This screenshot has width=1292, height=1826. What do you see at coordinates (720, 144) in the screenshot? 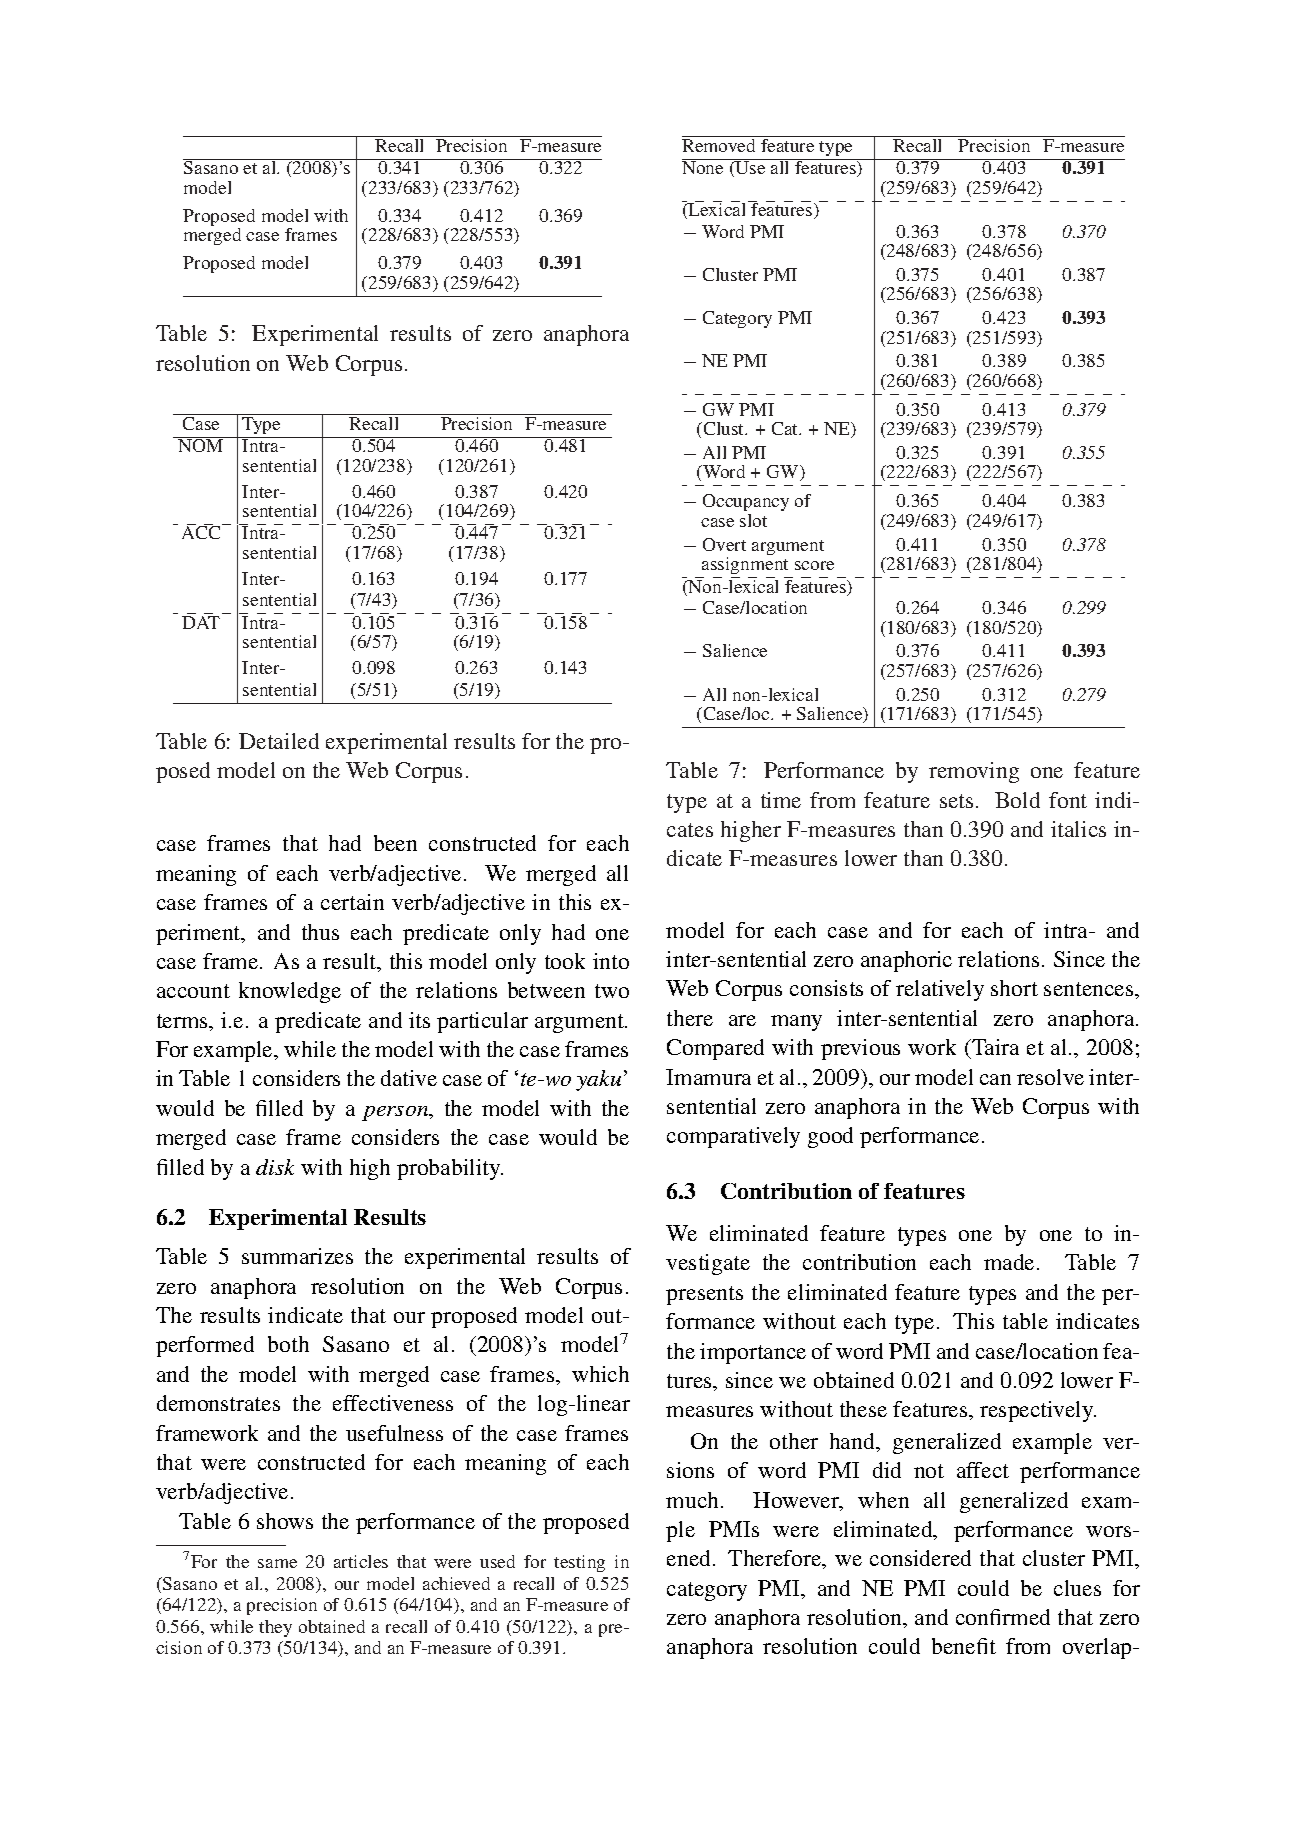
I see `Removed` at bounding box center [720, 144].
